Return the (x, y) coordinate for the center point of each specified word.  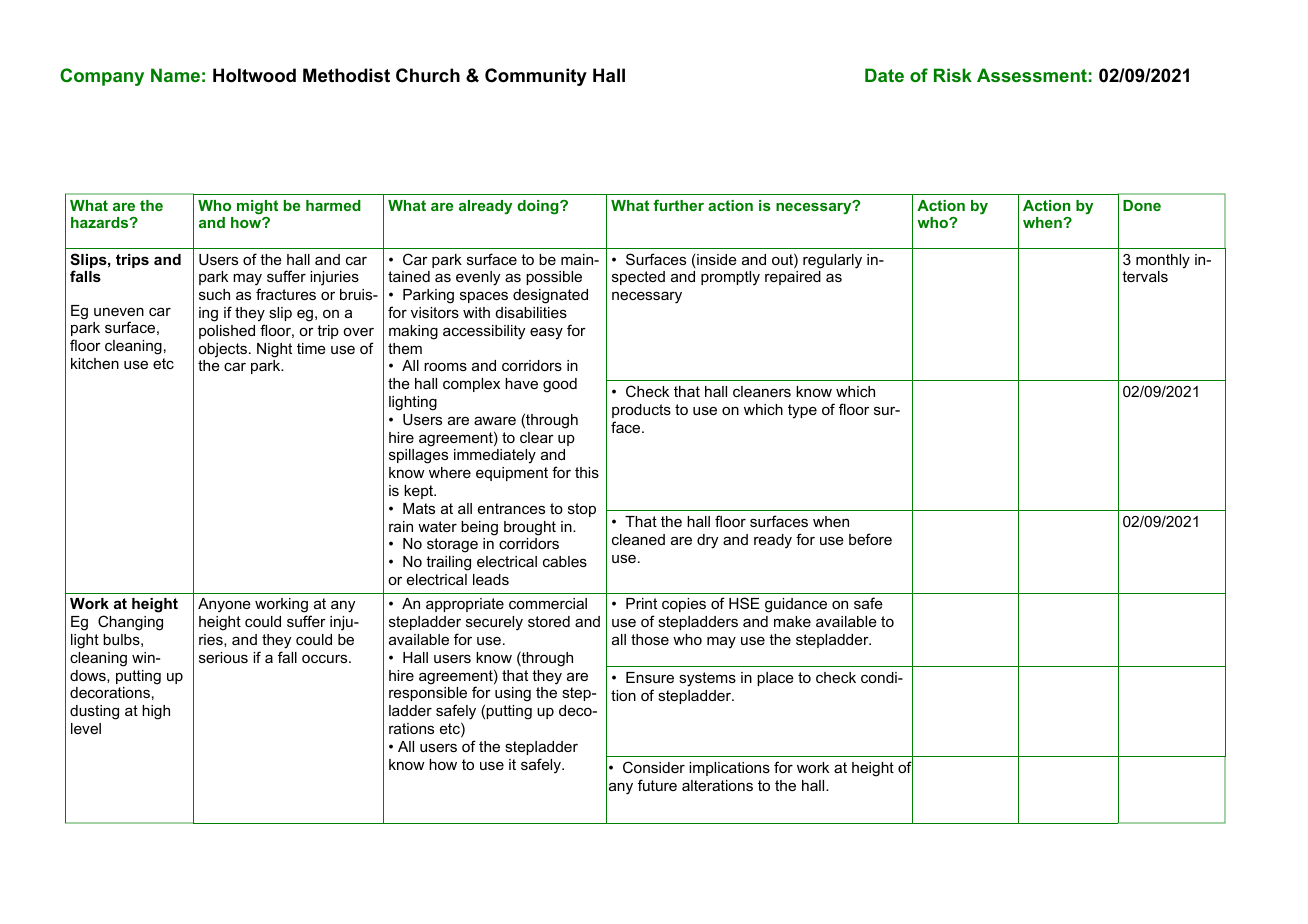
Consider (654, 767)
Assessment (1032, 75)
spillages (418, 456)
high (156, 712)
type (802, 411)
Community (536, 77)
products (641, 411)
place (775, 679)
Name (175, 75)
